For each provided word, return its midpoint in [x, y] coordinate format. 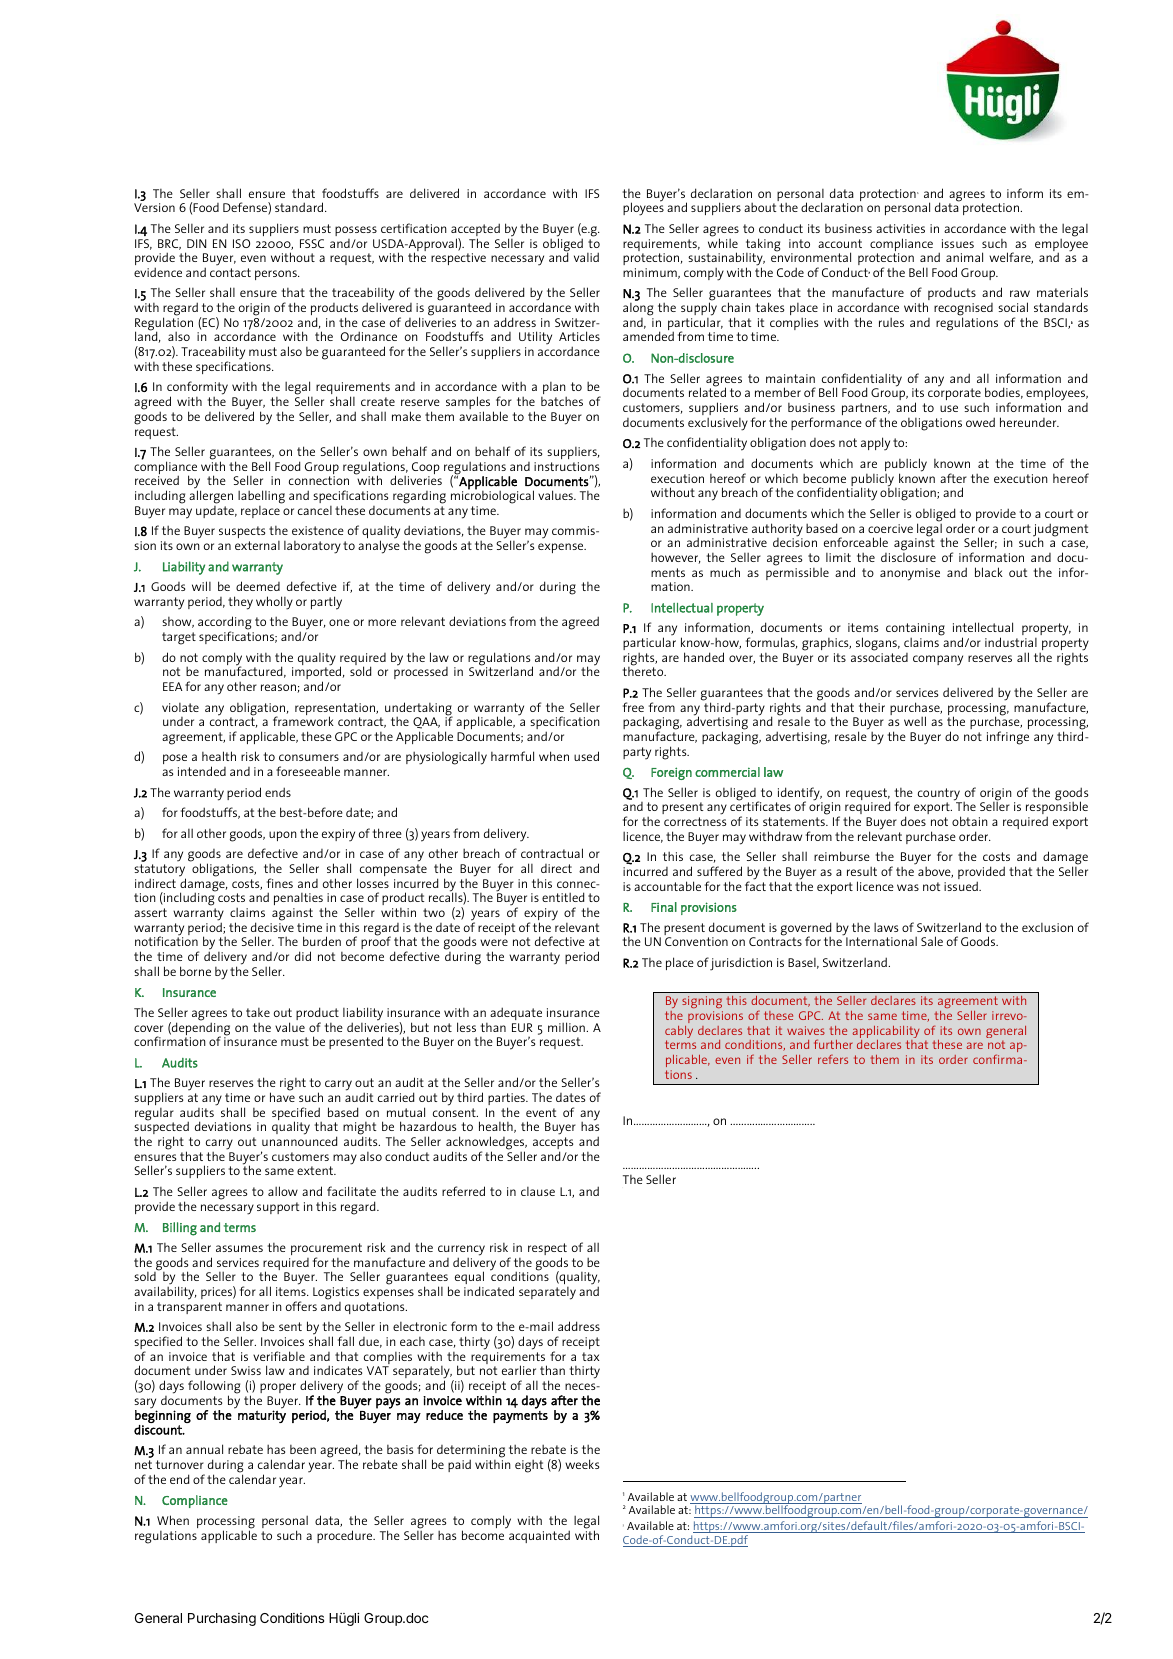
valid [586, 257]
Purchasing [222, 1619]
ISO [241, 243]
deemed [258, 586]
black [989, 572]
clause [538, 1191]
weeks [582, 1464]
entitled [563, 897]
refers [833, 1059]
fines [280, 883]
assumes [239, 1248]
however [676, 558]
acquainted [539, 1536]
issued [962, 886]
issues [958, 243]
